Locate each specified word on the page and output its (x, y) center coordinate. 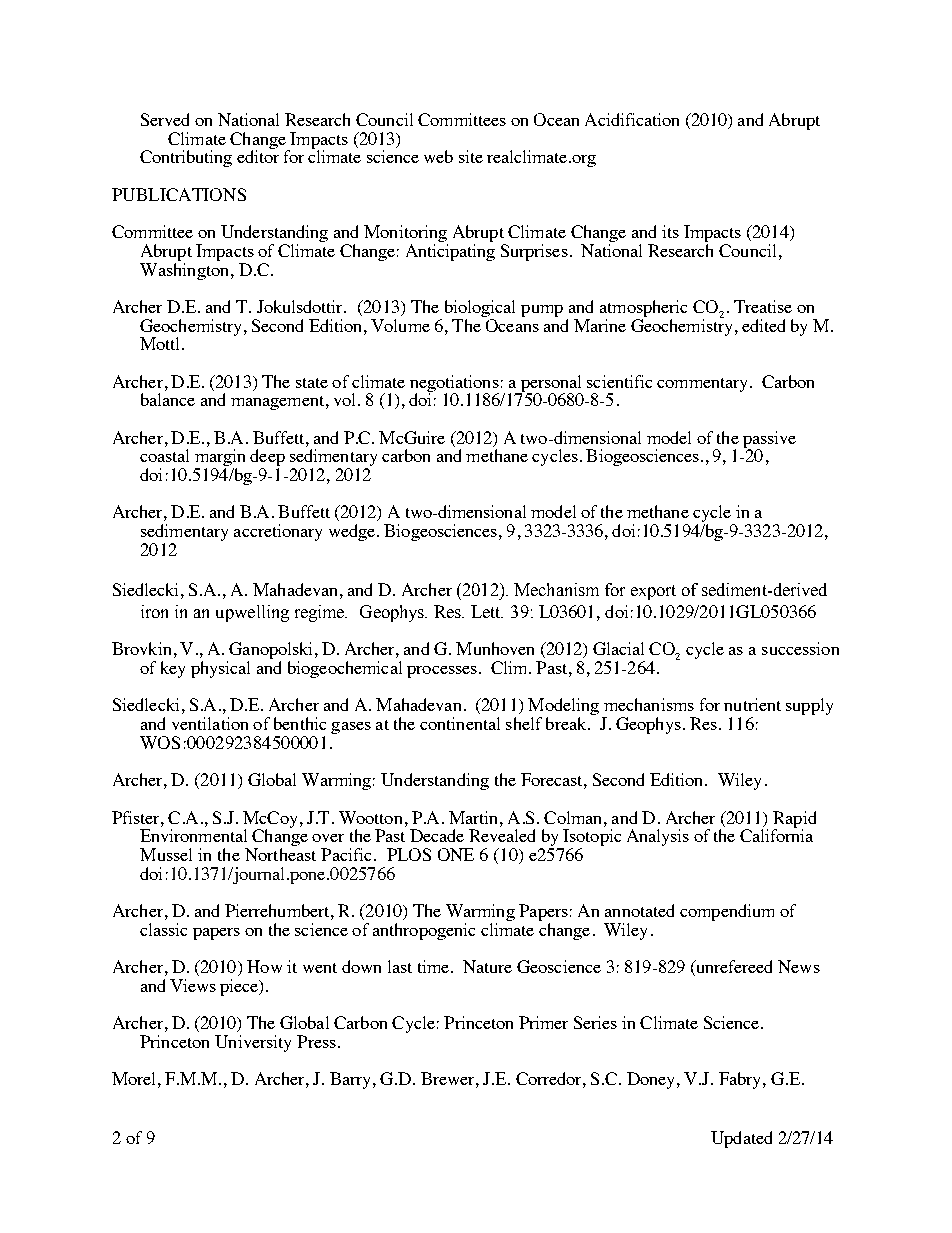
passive (769, 440)
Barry (352, 1080)
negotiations (454, 384)
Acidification (632, 119)
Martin (475, 817)
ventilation (210, 723)
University (253, 1043)
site (471, 156)
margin (220, 459)
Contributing (186, 158)
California (776, 834)
